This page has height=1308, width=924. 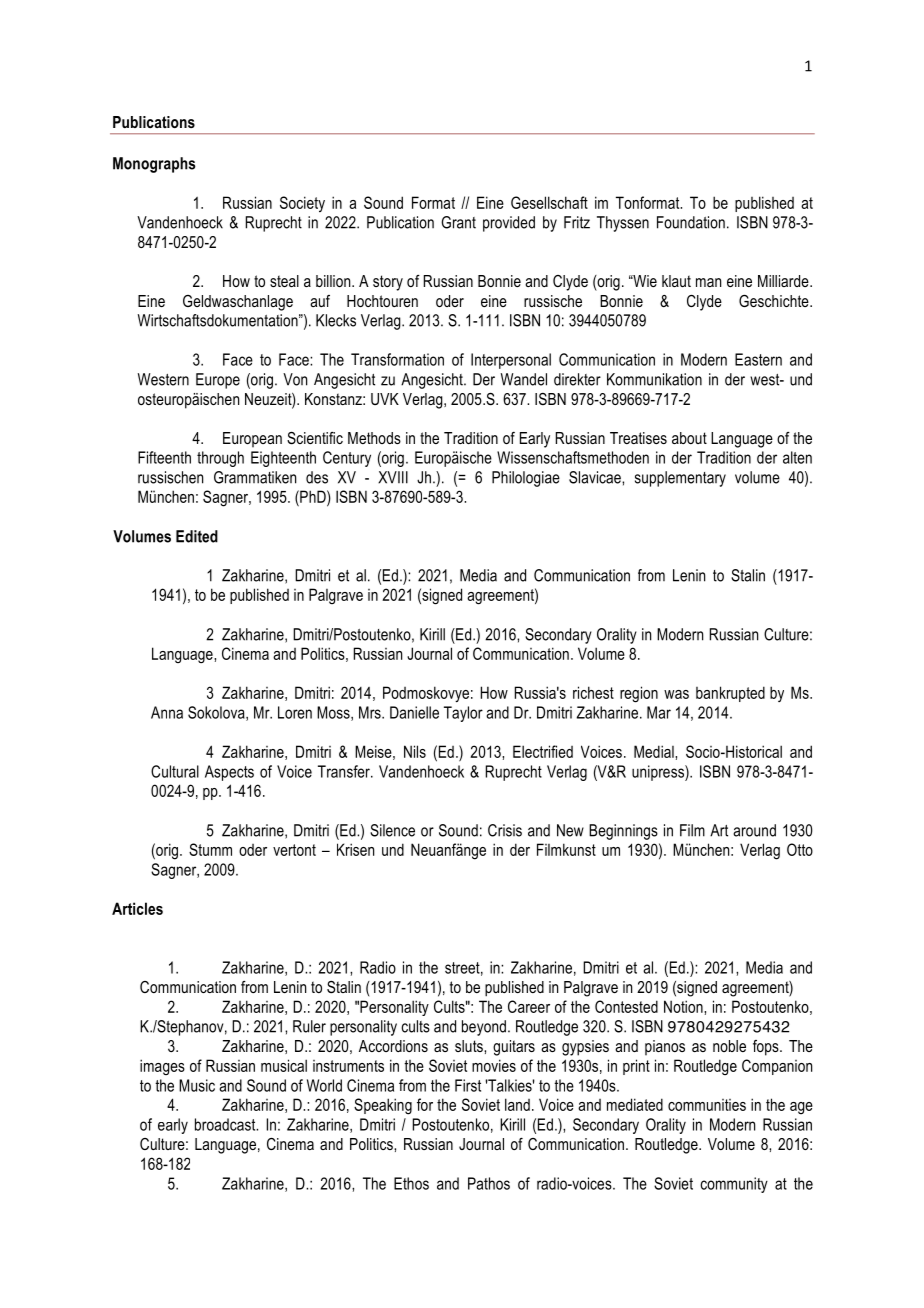 I want to click on Pathos, so click(x=489, y=1183).
